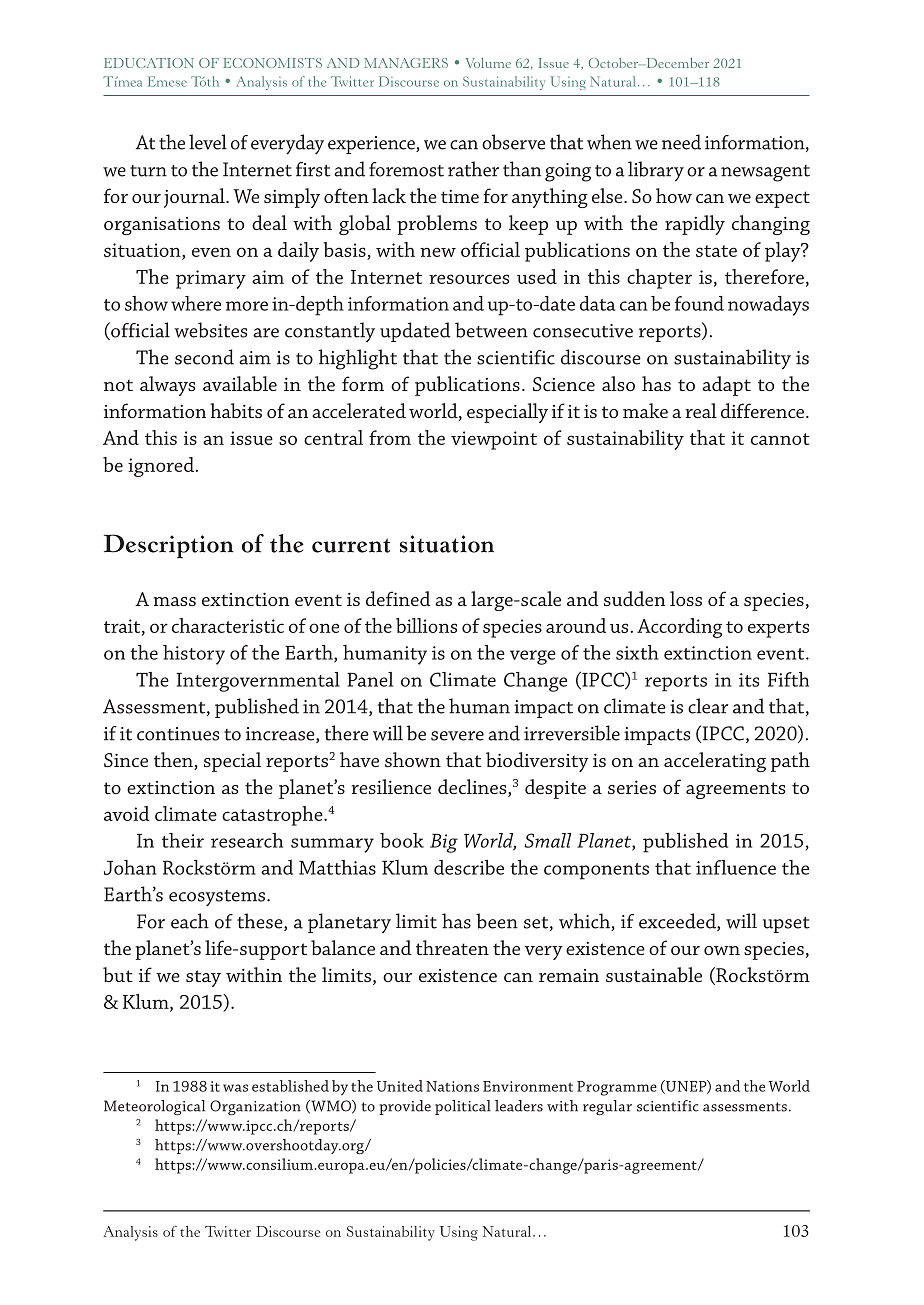 The height and width of the screenshot is (1305, 924). Describe the element at coordinates (398, 598) in the screenshot. I see `defined` at that location.
